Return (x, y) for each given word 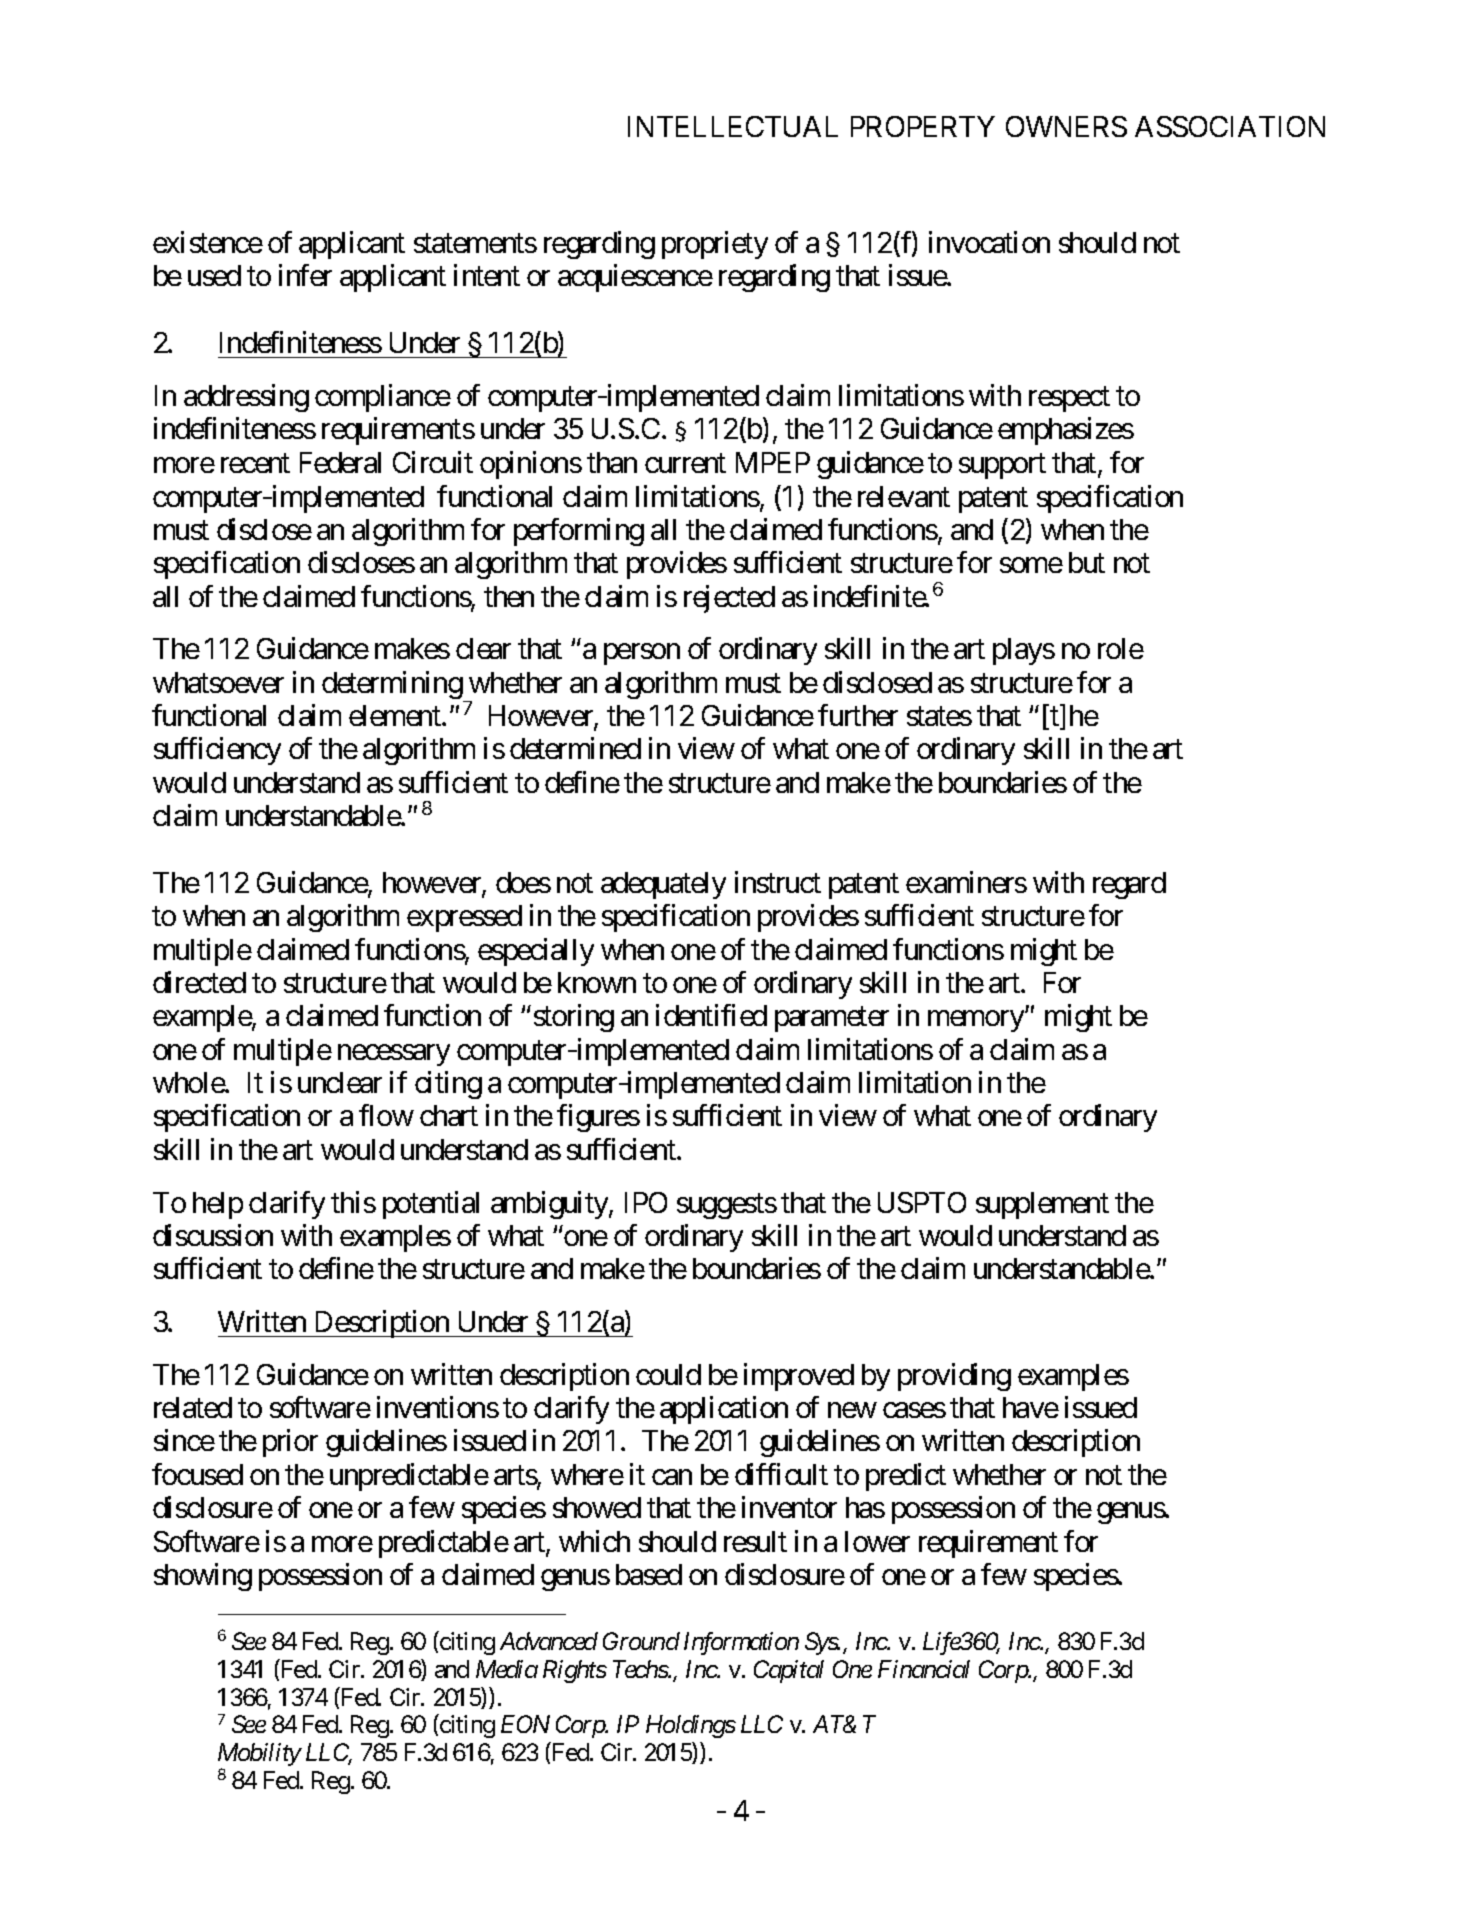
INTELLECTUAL (733, 126)
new (852, 1410)
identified (711, 1015)
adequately (663, 885)
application (724, 1410)
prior (290, 1443)
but (1087, 562)
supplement (1042, 1205)
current (685, 464)
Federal (340, 462)
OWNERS (1066, 126)
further (858, 715)
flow (386, 1115)
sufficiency (217, 751)
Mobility (259, 1756)
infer (305, 275)
